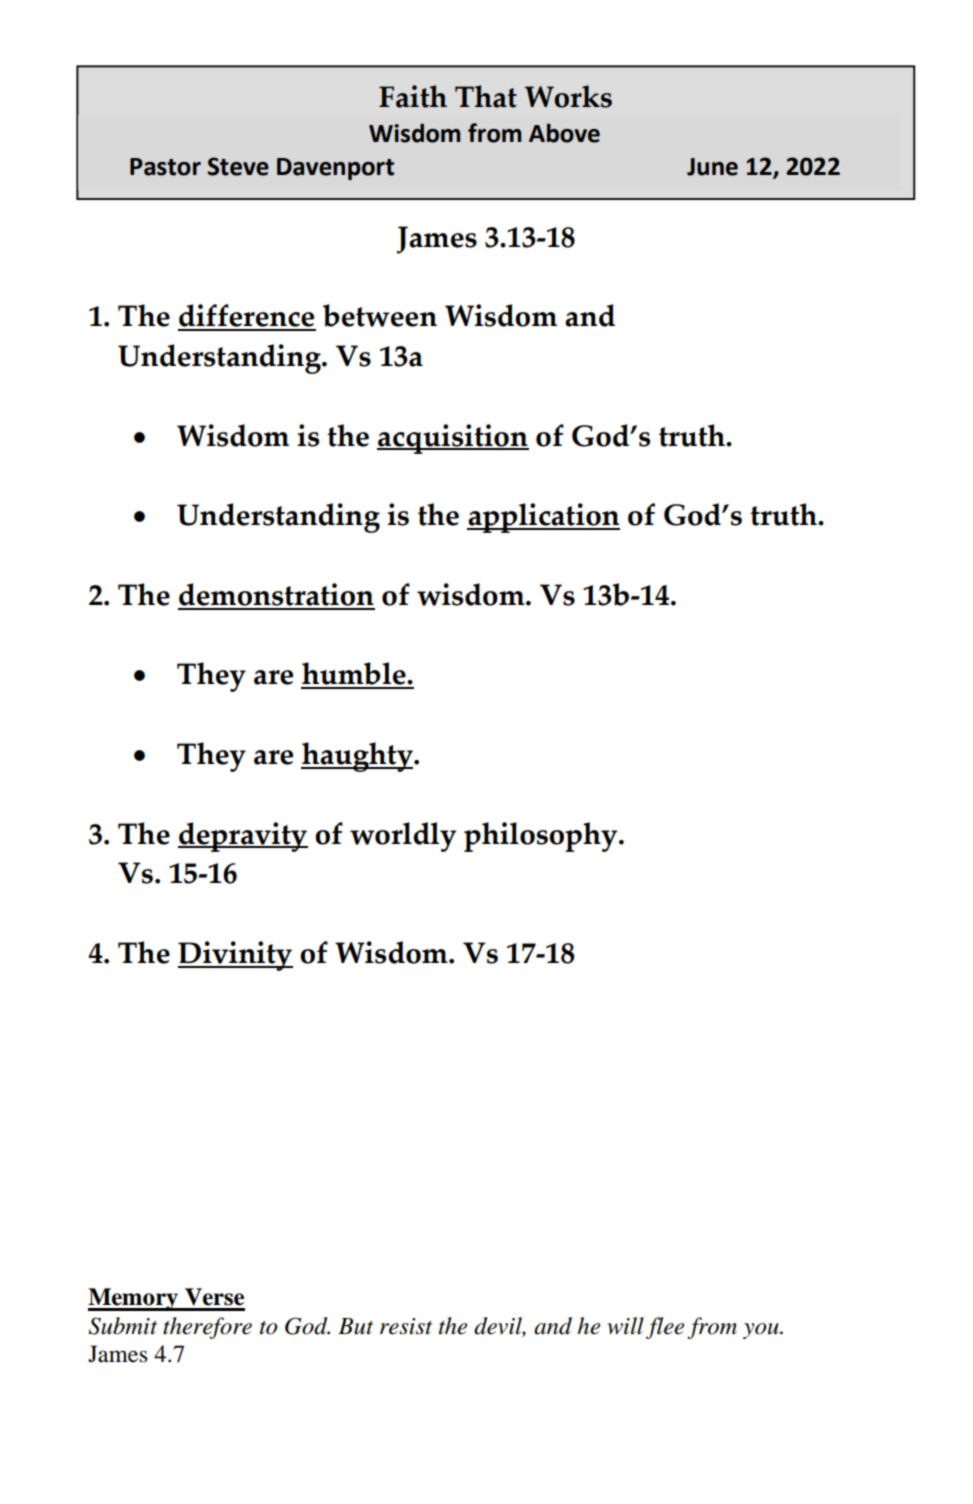  Describe the element at coordinates (165, 167) in the page. I see `Pastor` at that location.
